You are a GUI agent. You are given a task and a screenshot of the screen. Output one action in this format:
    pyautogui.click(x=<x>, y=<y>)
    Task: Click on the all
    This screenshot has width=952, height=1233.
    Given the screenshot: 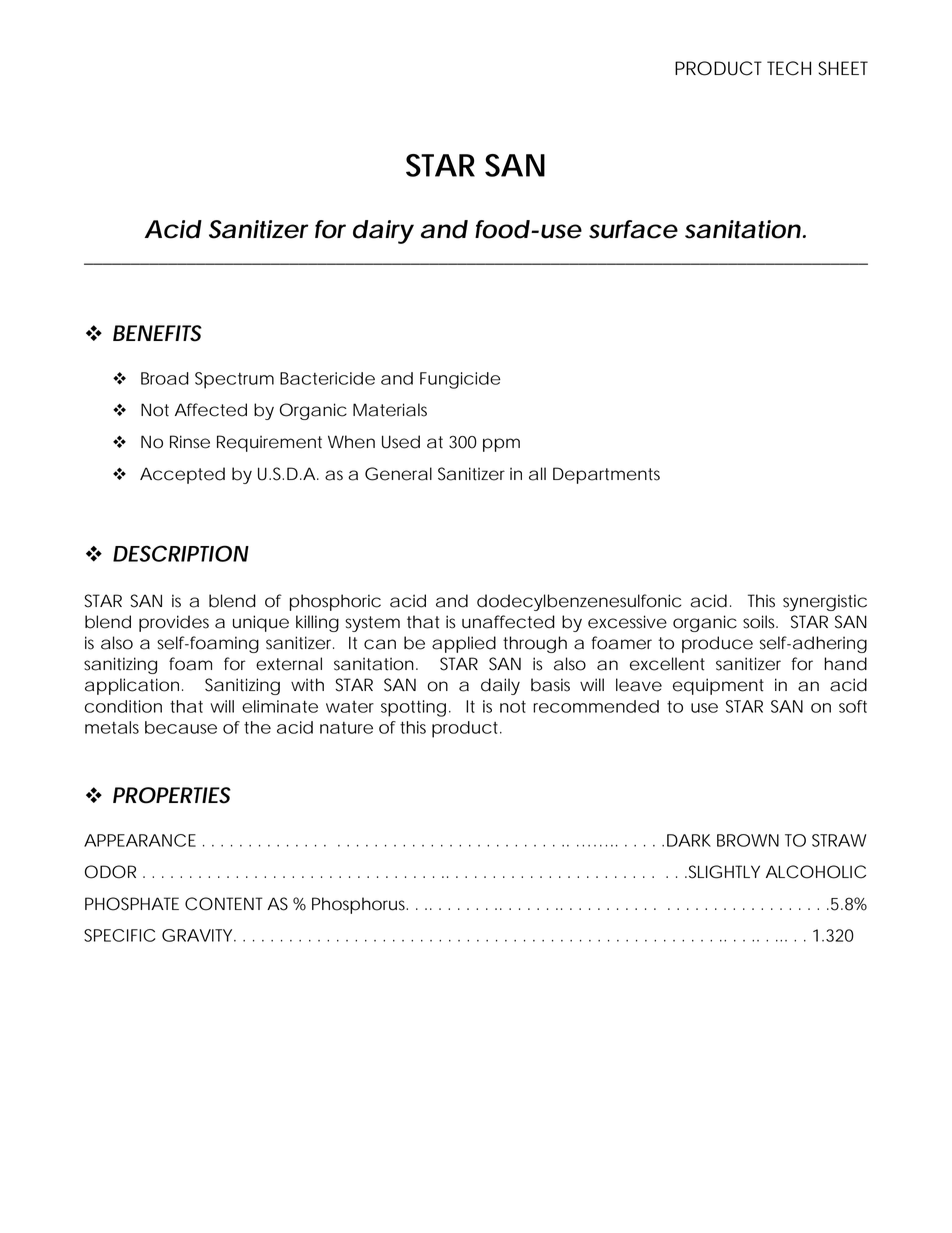 What is the action you would take?
    pyautogui.click(x=537, y=474)
